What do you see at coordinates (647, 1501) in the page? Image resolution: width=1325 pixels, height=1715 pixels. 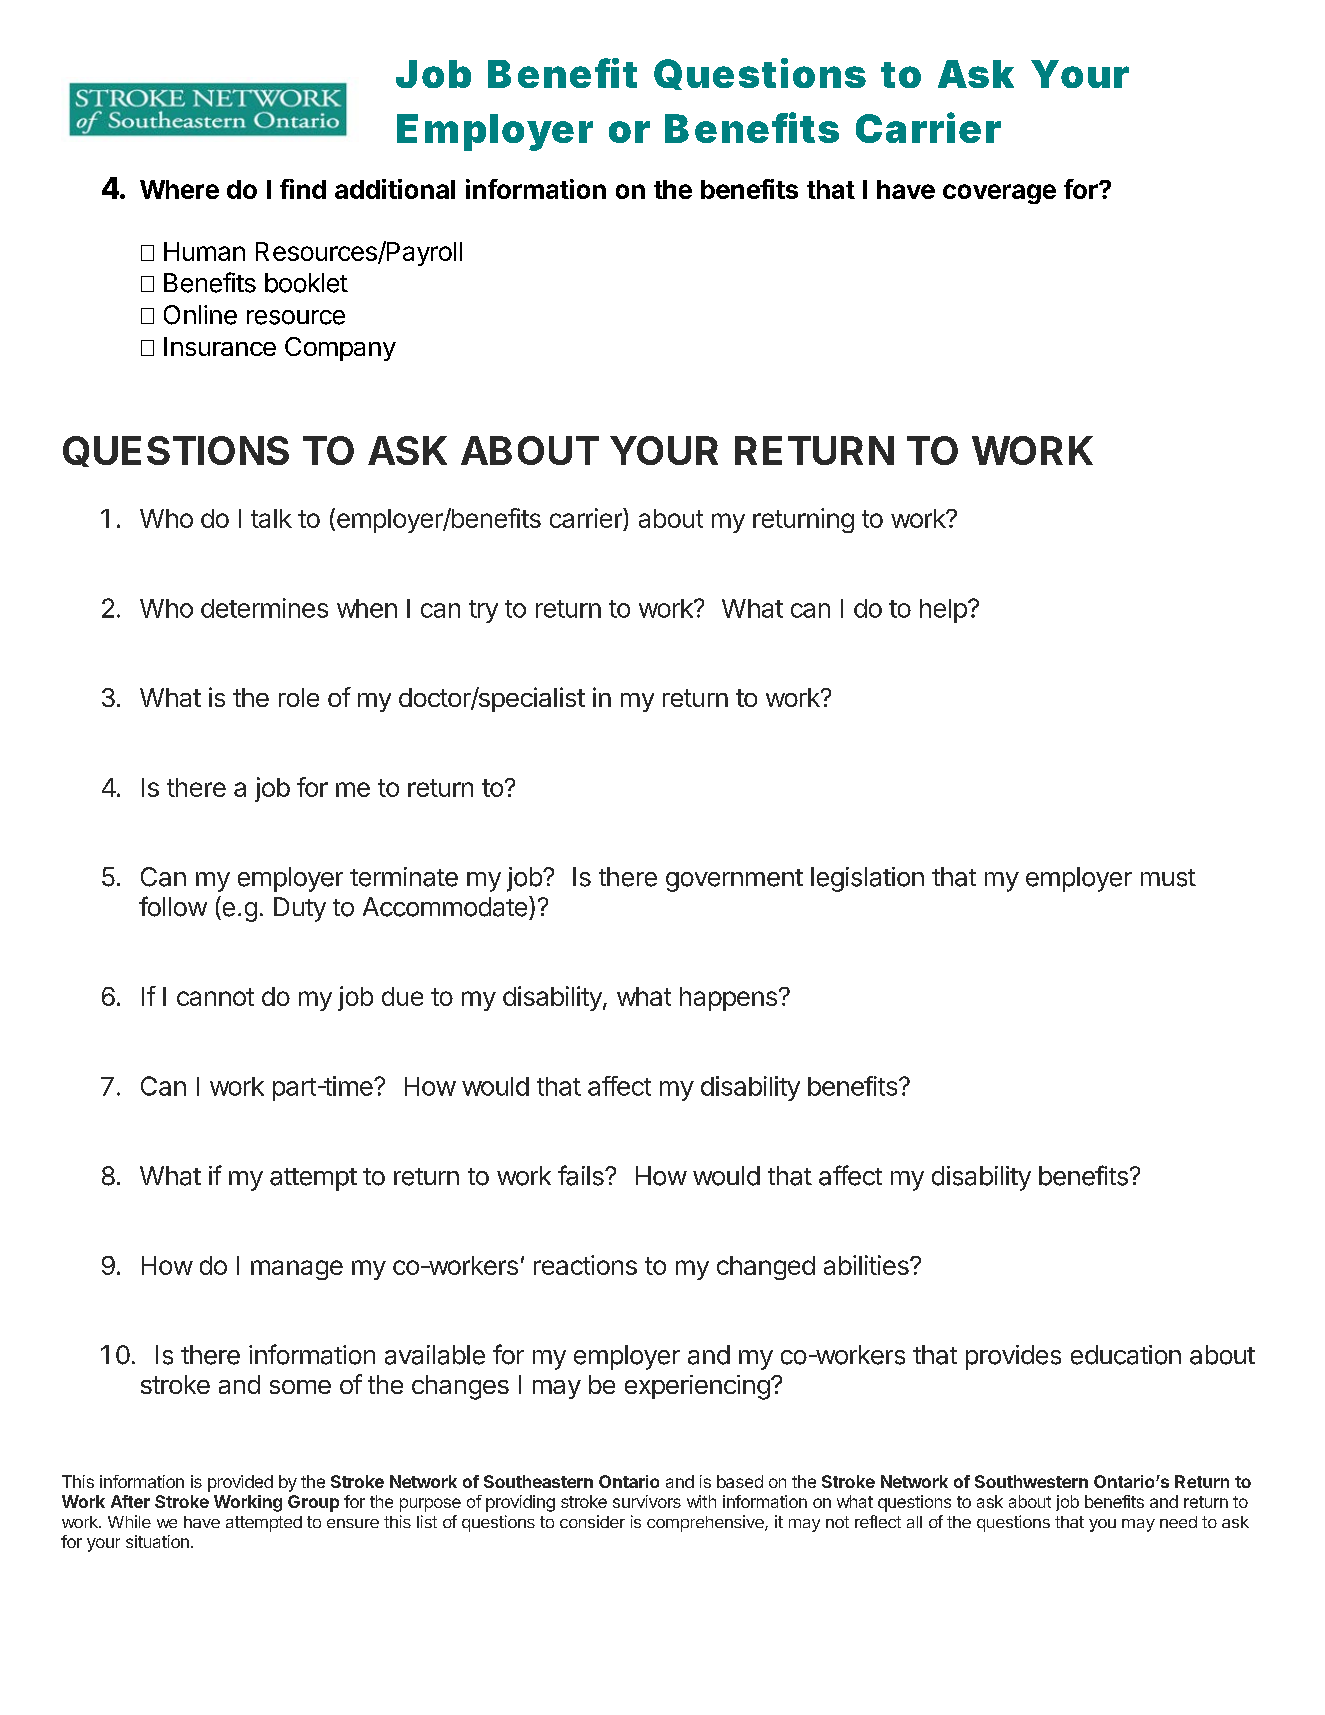 I see `survivors` at bounding box center [647, 1501].
